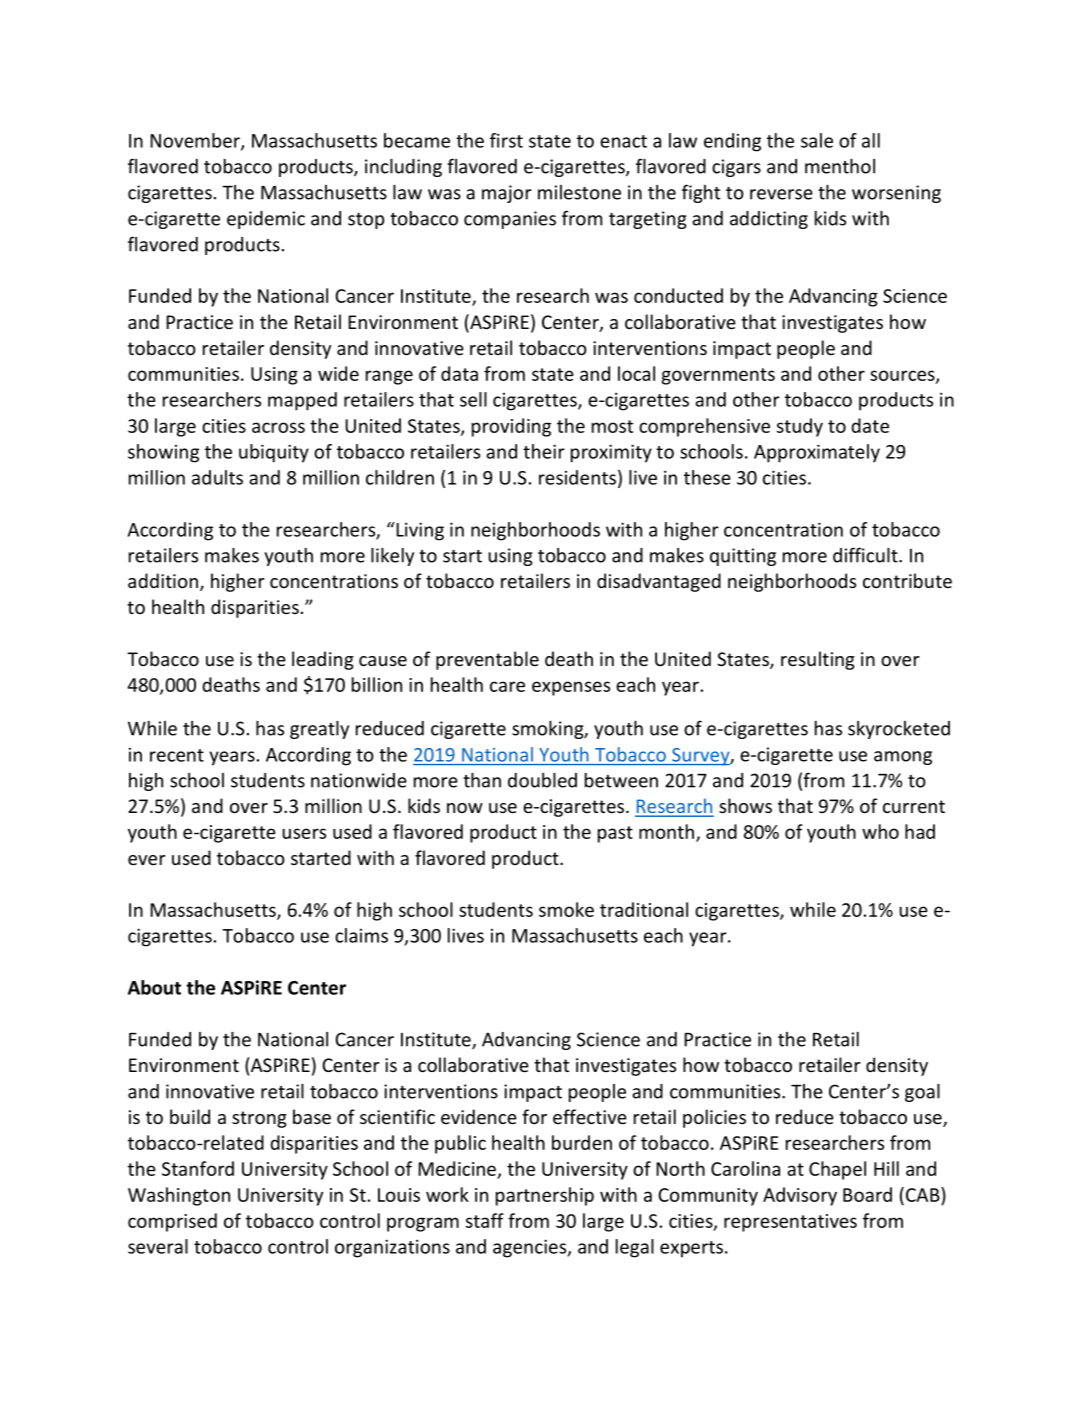  Describe the element at coordinates (266, 220) in the document. I see `epidemic` at that location.
